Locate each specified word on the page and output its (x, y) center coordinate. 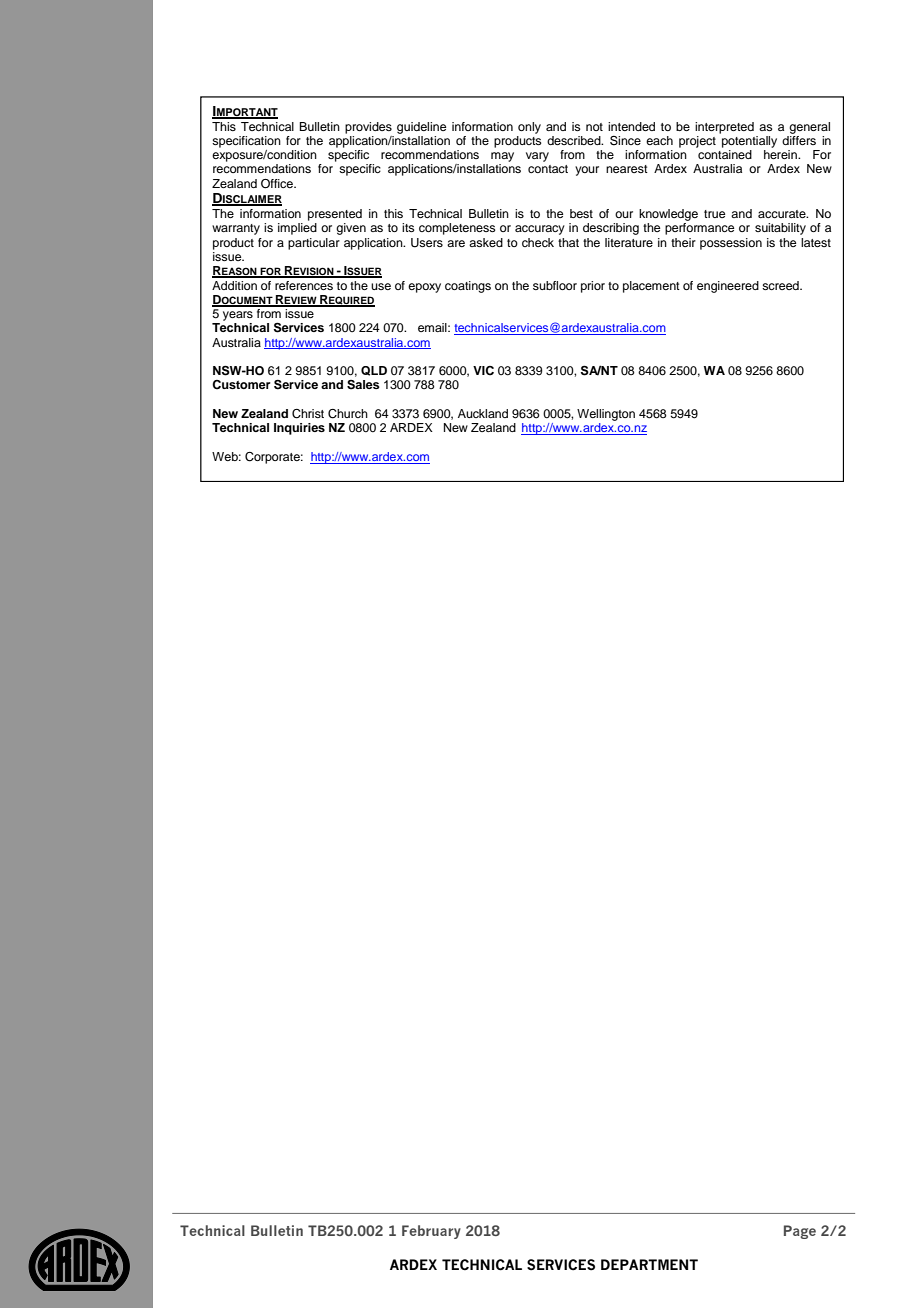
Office (278, 184)
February (431, 1232)
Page (800, 1232)
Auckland (483, 413)
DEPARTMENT (649, 1264)
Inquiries (299, 429)
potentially (748, 140)
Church (348, 414)
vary (537, 157)
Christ (308, 414)
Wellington (606, 415)
